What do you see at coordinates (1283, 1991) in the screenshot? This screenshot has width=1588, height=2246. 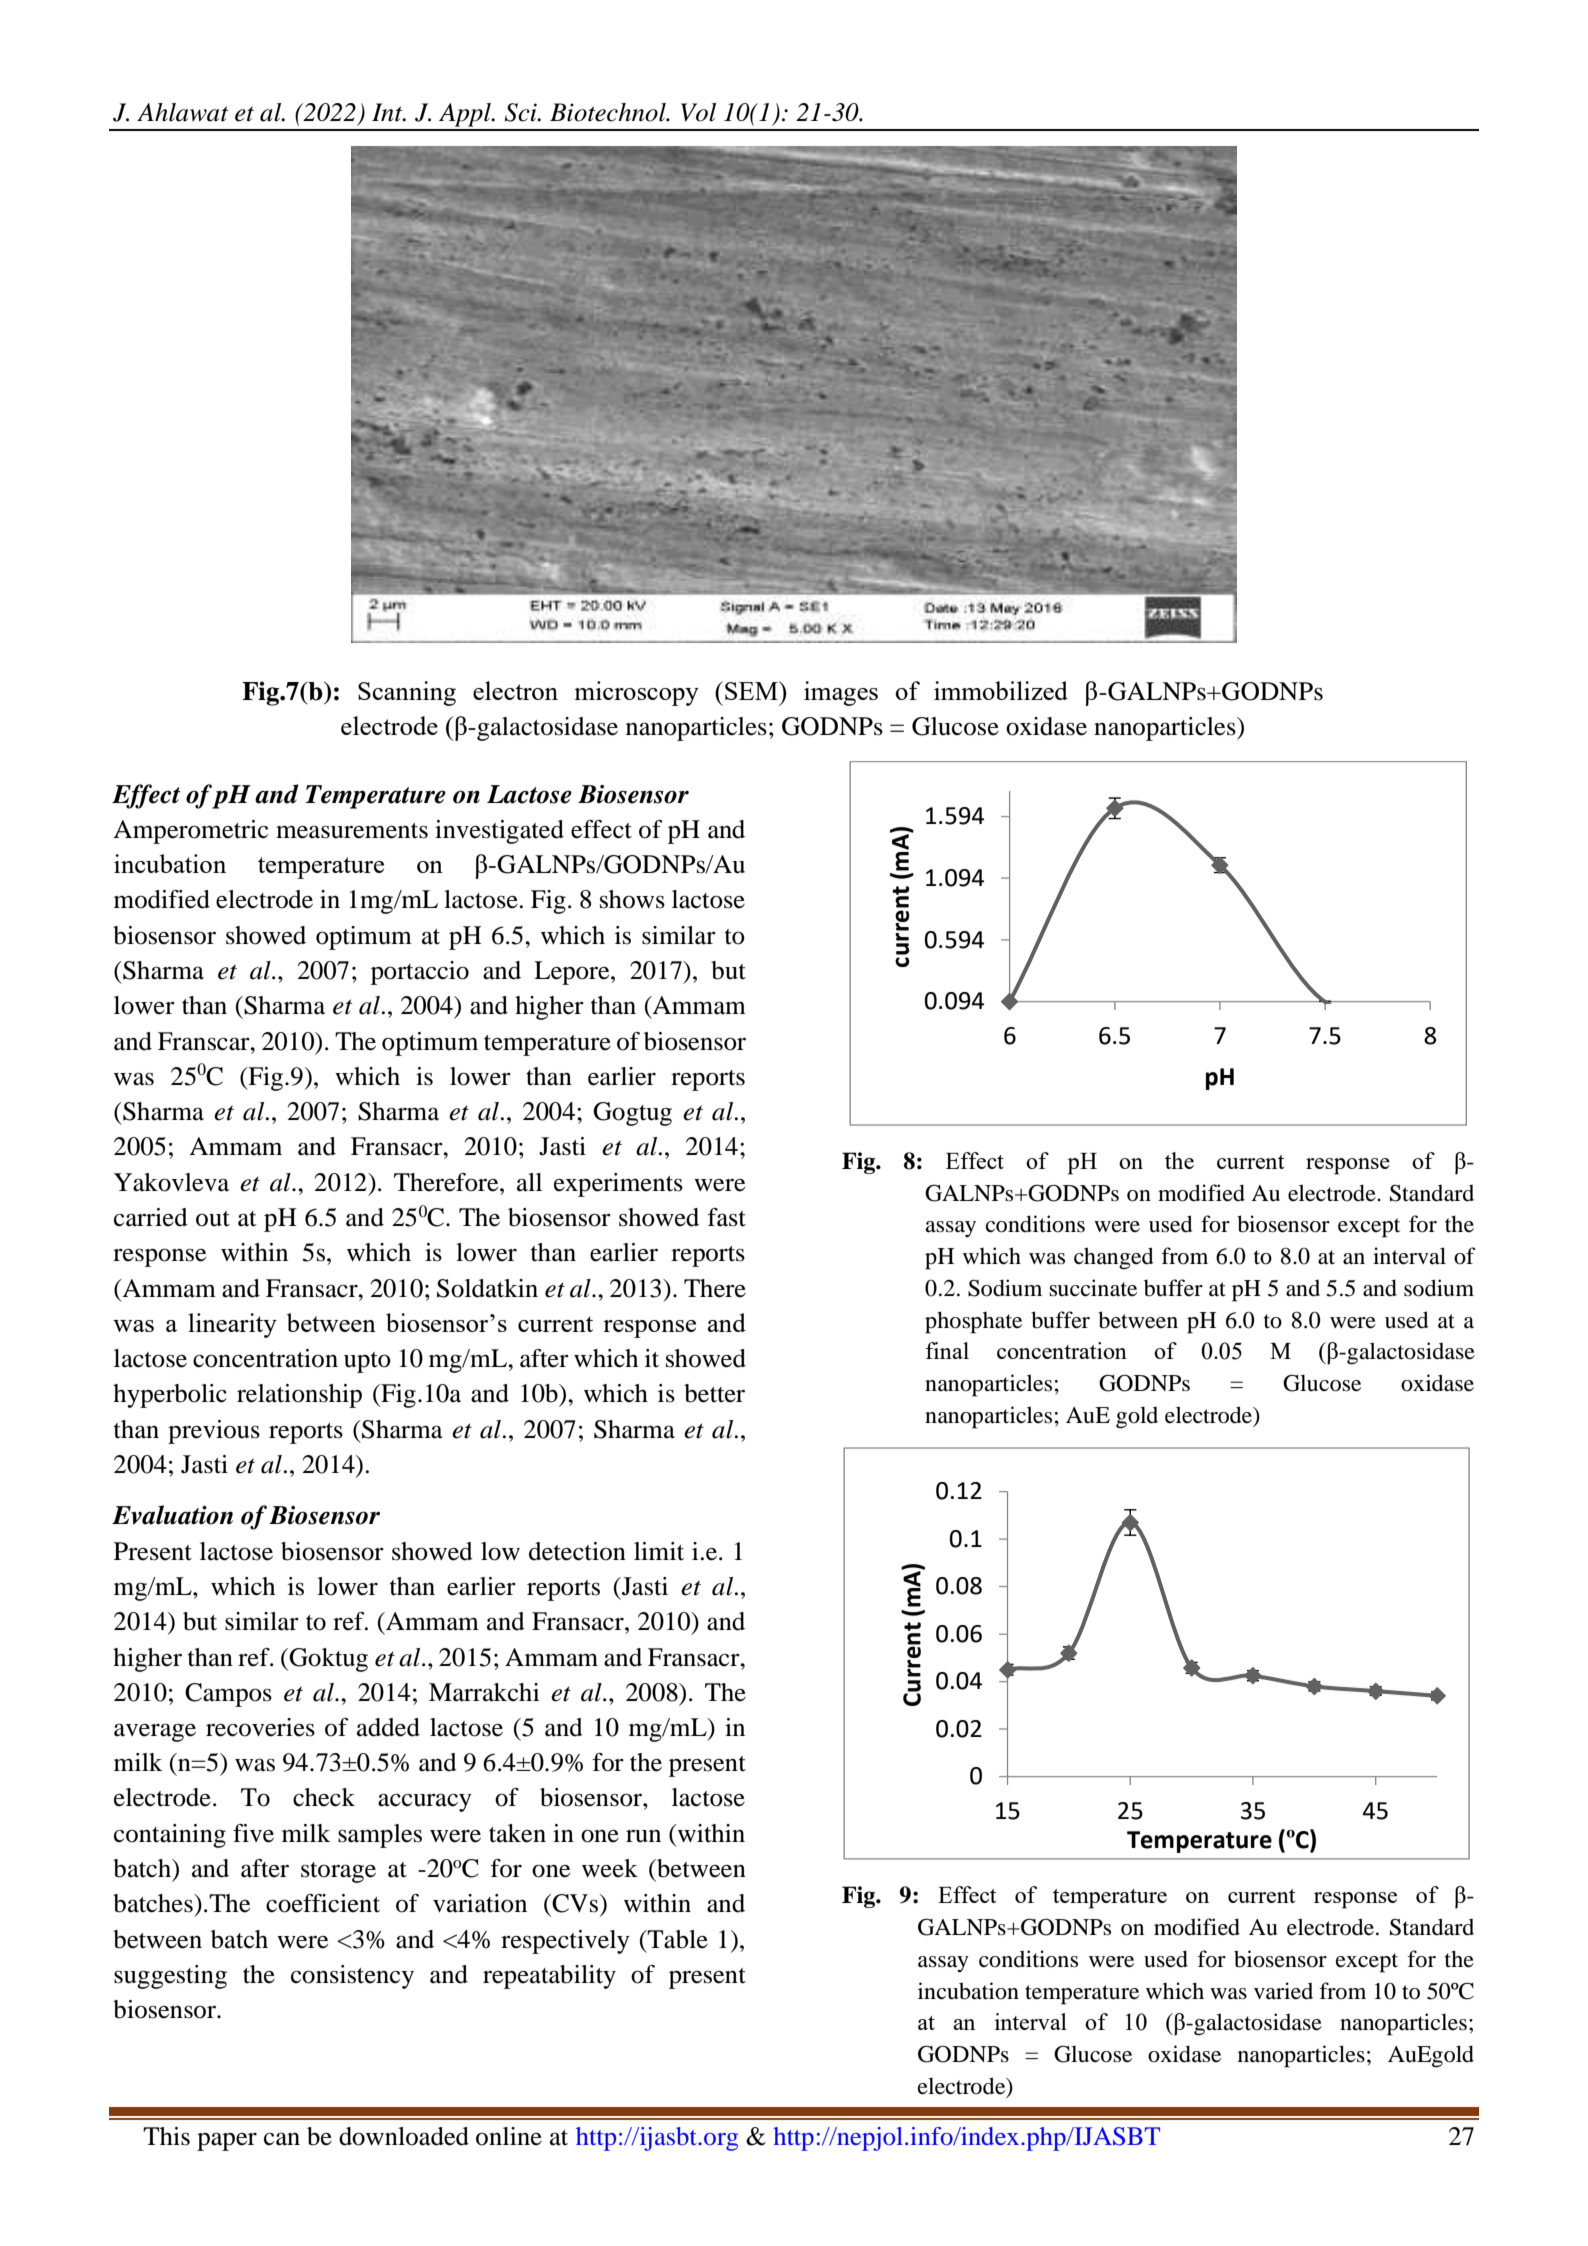 I see `varied` at bounding box center [1283, 1991].
